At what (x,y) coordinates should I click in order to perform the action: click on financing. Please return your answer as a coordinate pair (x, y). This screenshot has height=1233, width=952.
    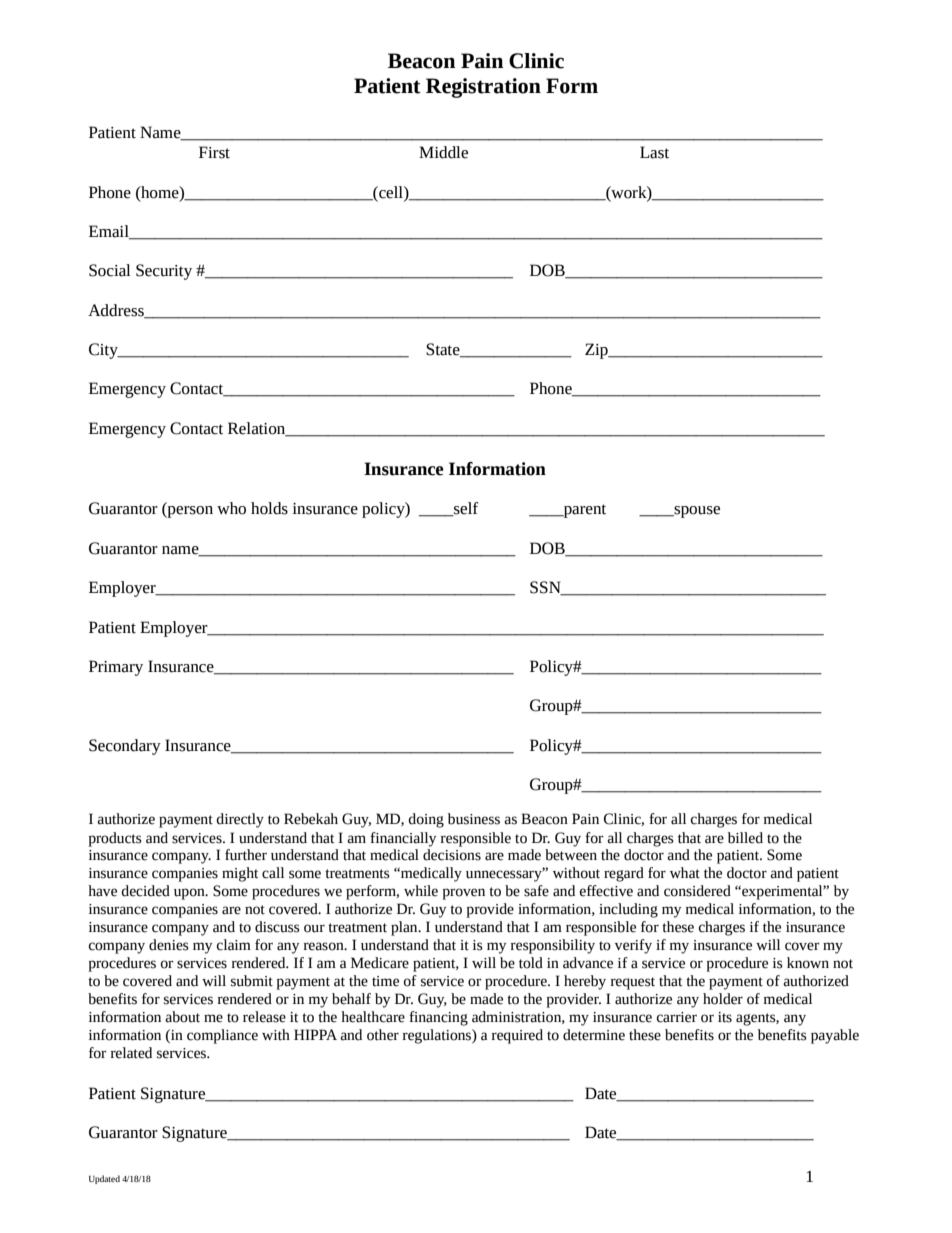
    Looking at the image, I should click on (438, 1018).
